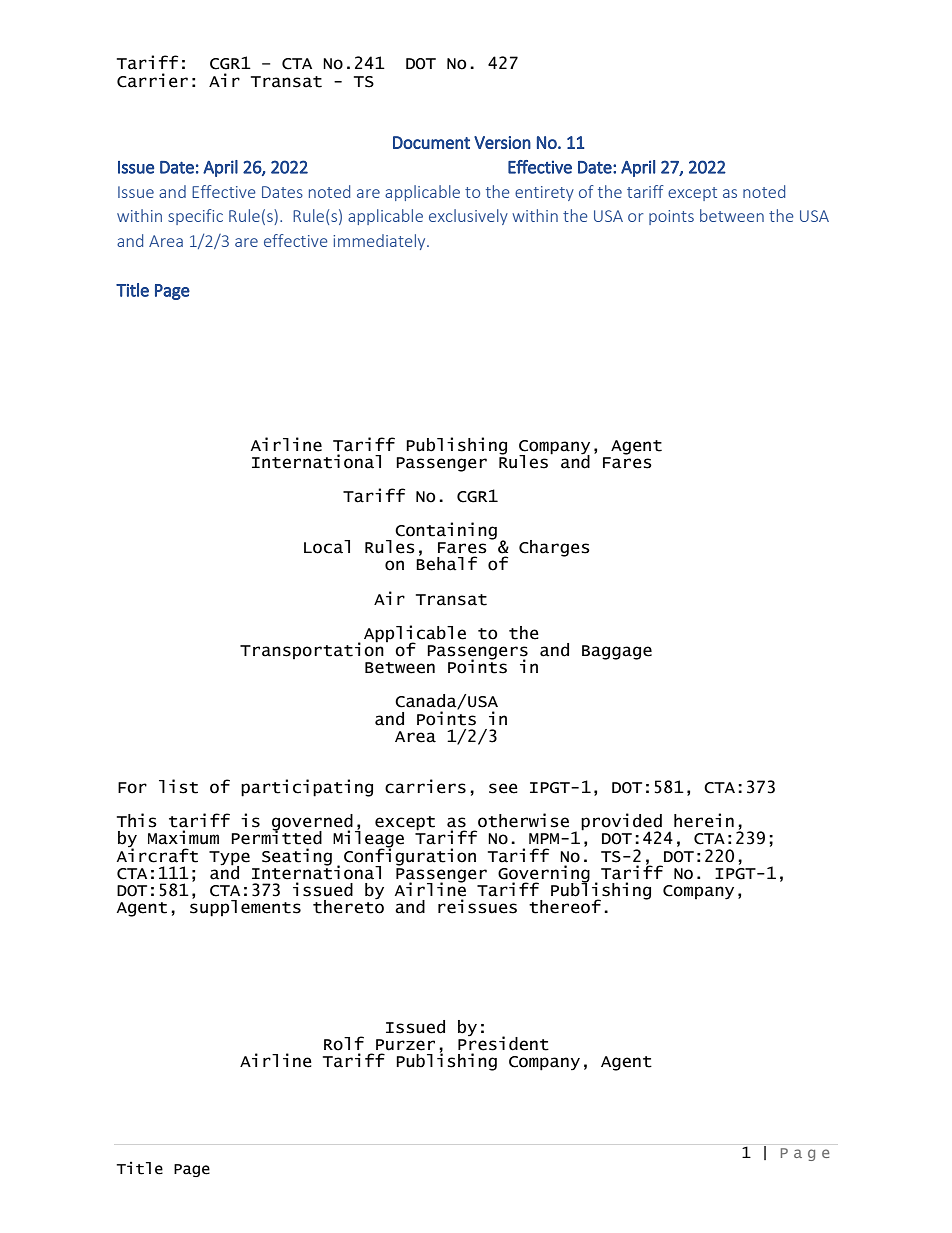  I want to click on specific, so click(195, 217).
